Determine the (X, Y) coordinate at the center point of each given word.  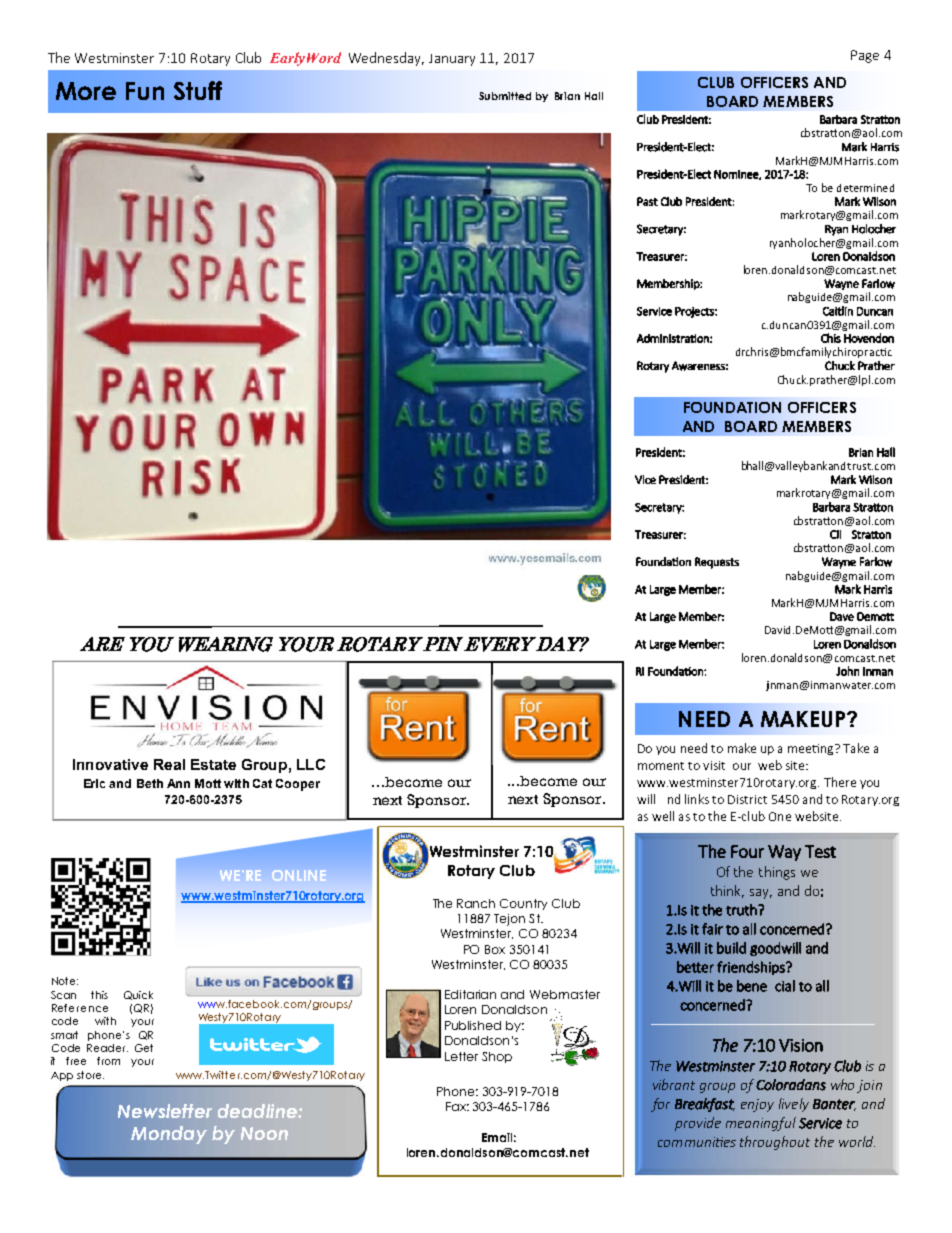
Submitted (505, 96)
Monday (169, 1135)
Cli (835, 534)
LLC (311, 764)
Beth (150, 783)
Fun (145, 91)
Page (865, 56)
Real (169, 764)
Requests (717, 563)
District (747, 799)
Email (499, 1137)
